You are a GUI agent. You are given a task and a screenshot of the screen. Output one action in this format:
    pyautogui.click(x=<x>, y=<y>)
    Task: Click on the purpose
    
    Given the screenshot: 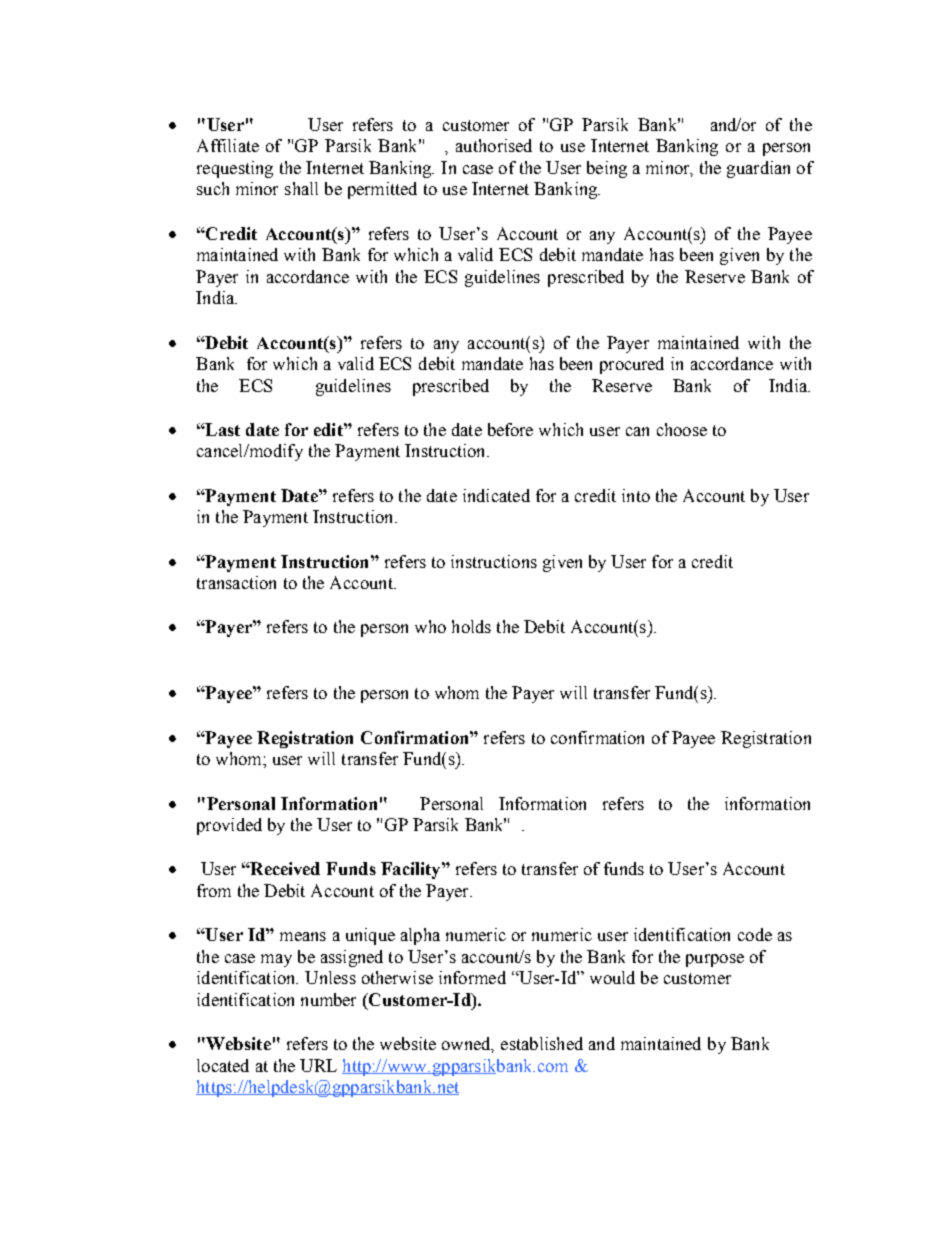 What is the action you would take?
    pyautogui.click(x=715, y=960)
